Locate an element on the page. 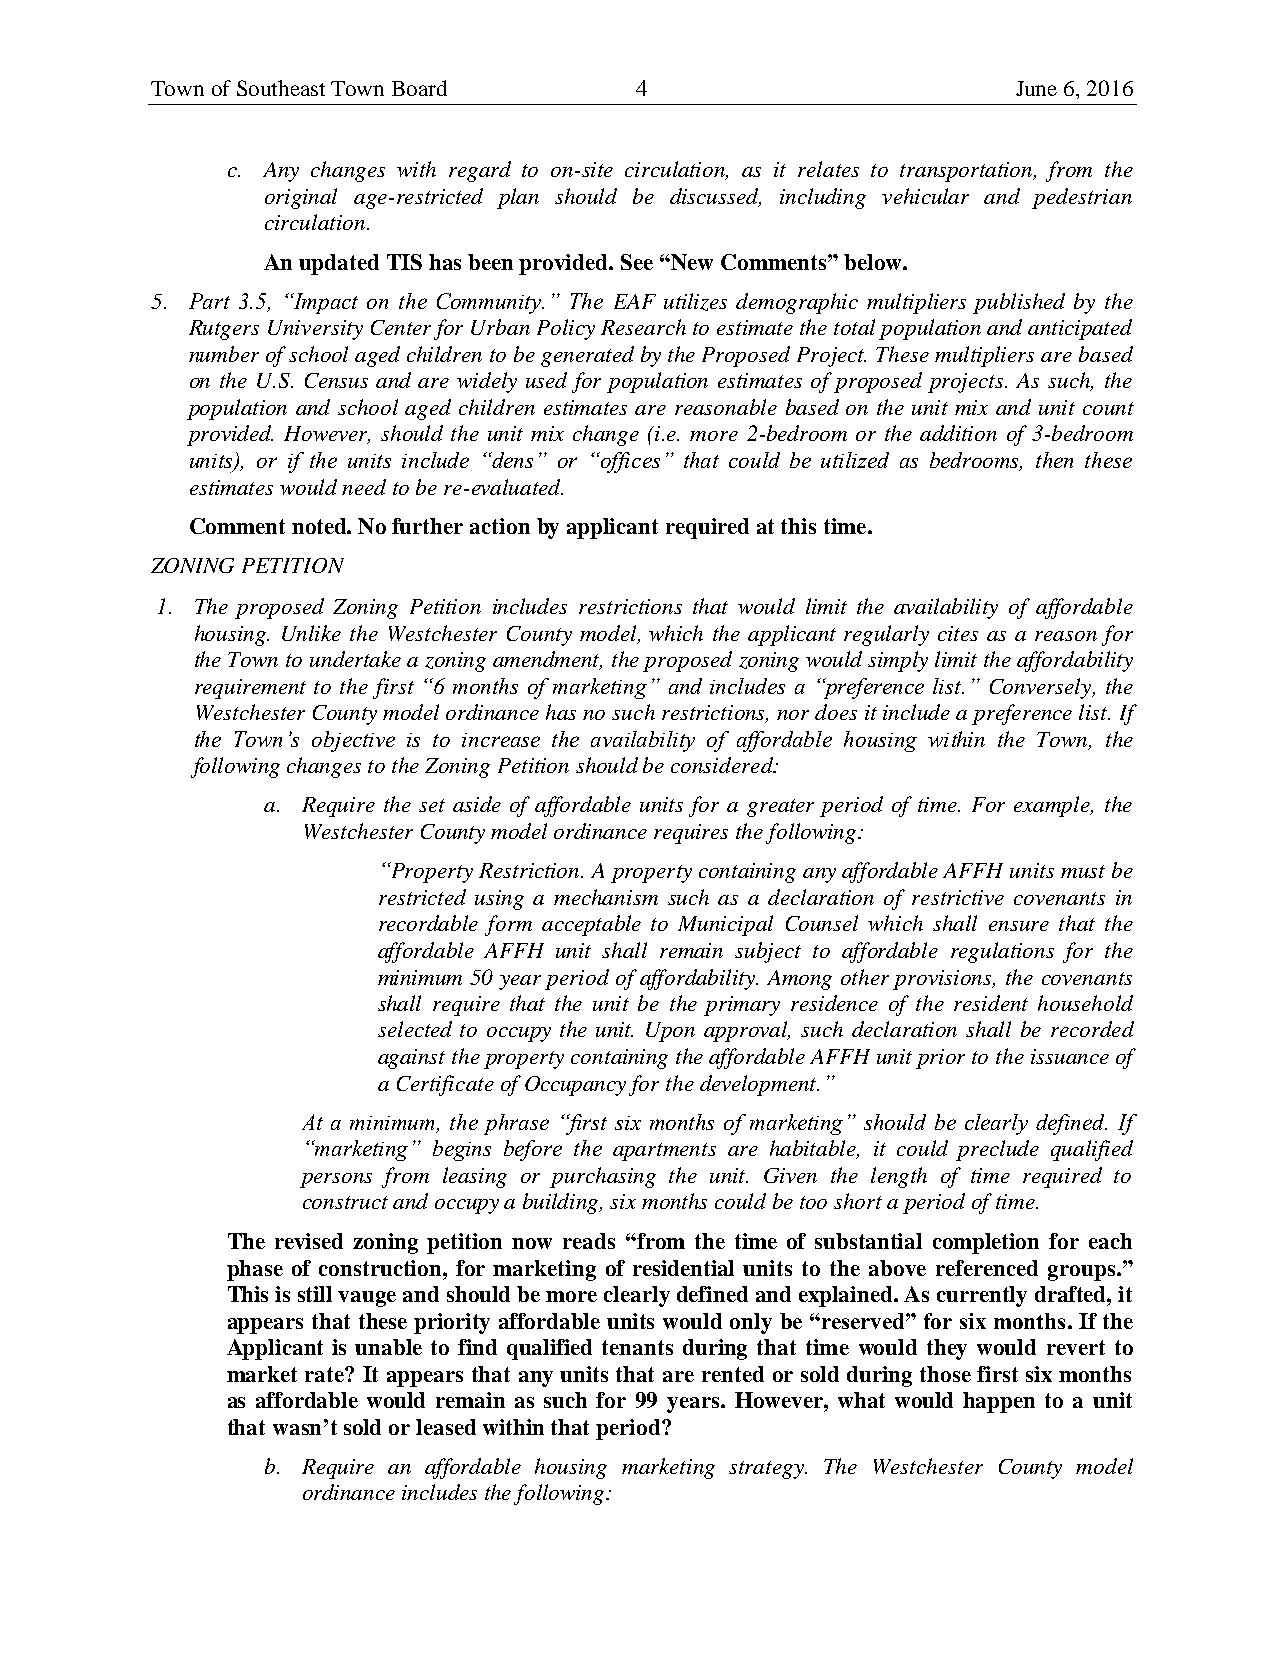  considered is located at coordinates (723, 765).
